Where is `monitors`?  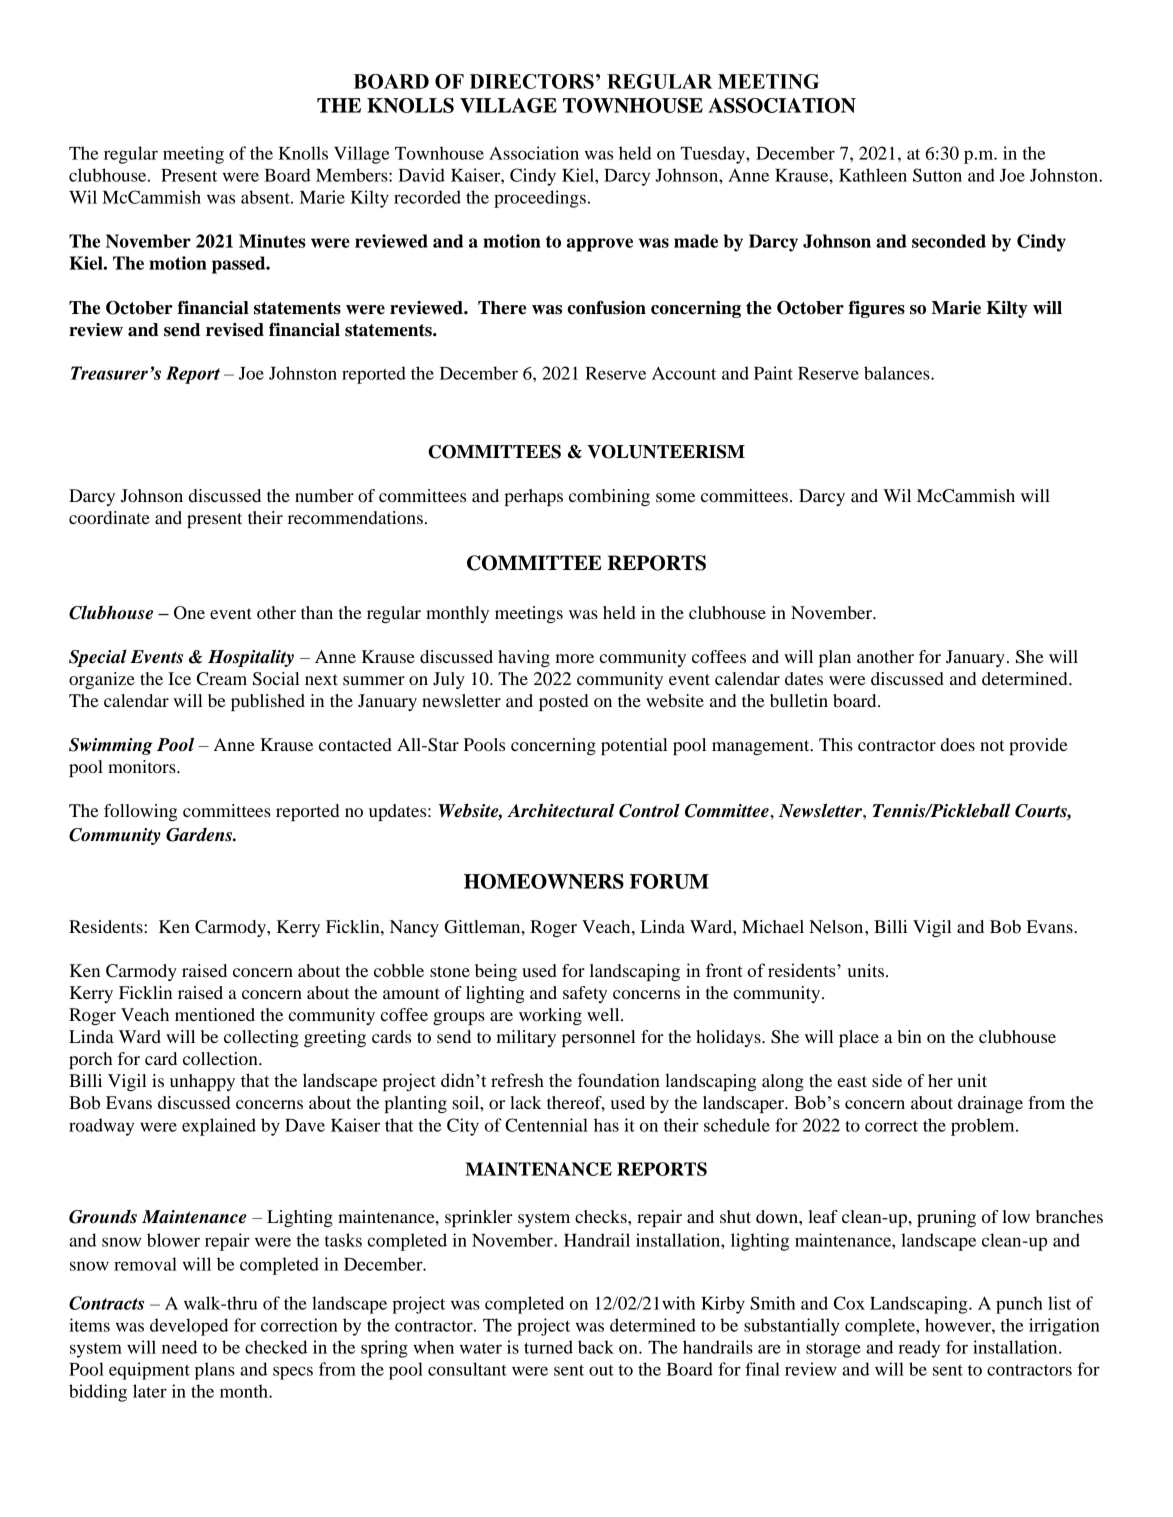 monitors is located at coordinates (143, 766).
